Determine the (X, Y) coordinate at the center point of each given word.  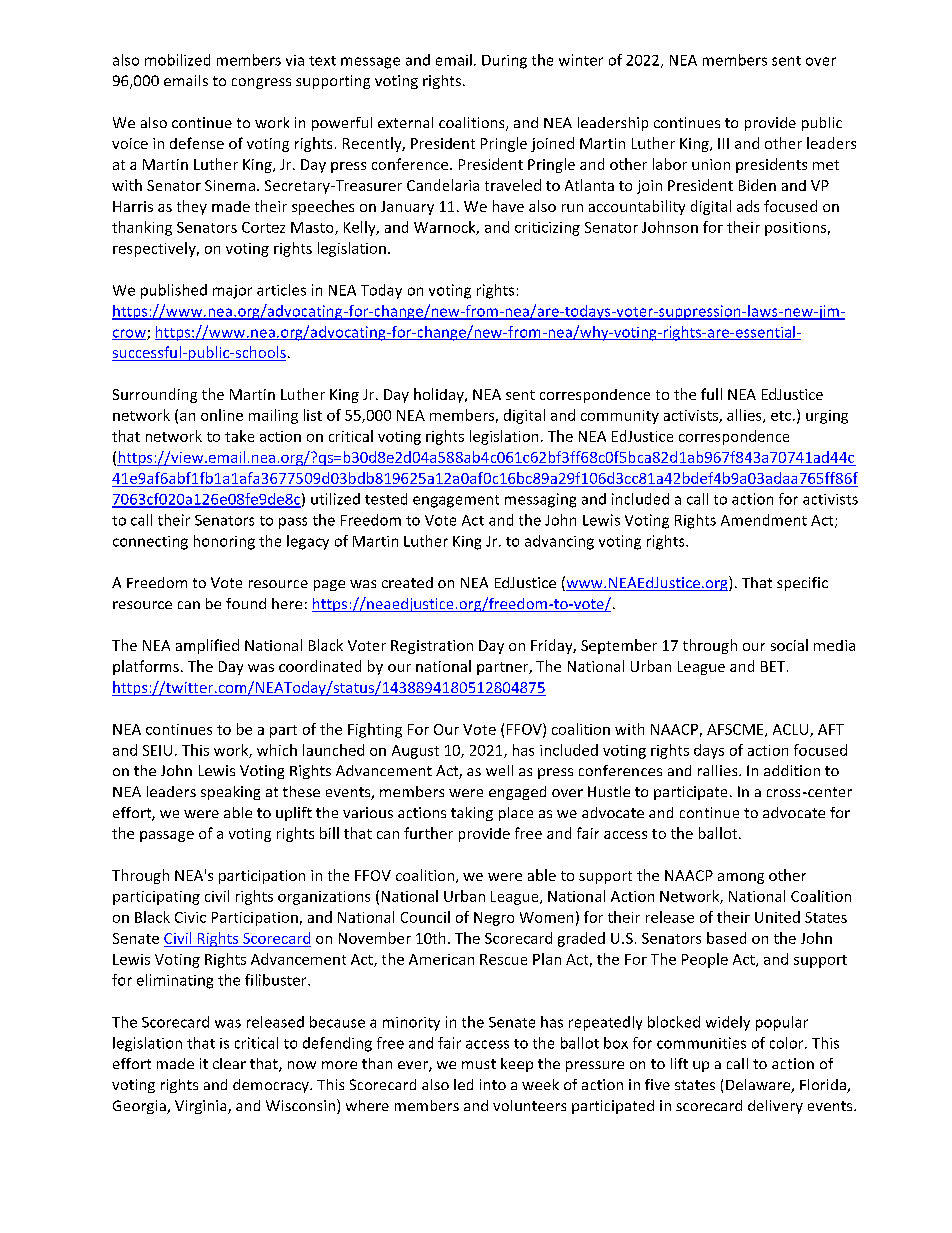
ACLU (792, 730)
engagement (456, 501)
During (504, 62)
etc (782, 416)
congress (261, 83)
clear (229, 1063)
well (499, 770)
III (723, 143)
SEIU (157, 750)
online (222, 415)
